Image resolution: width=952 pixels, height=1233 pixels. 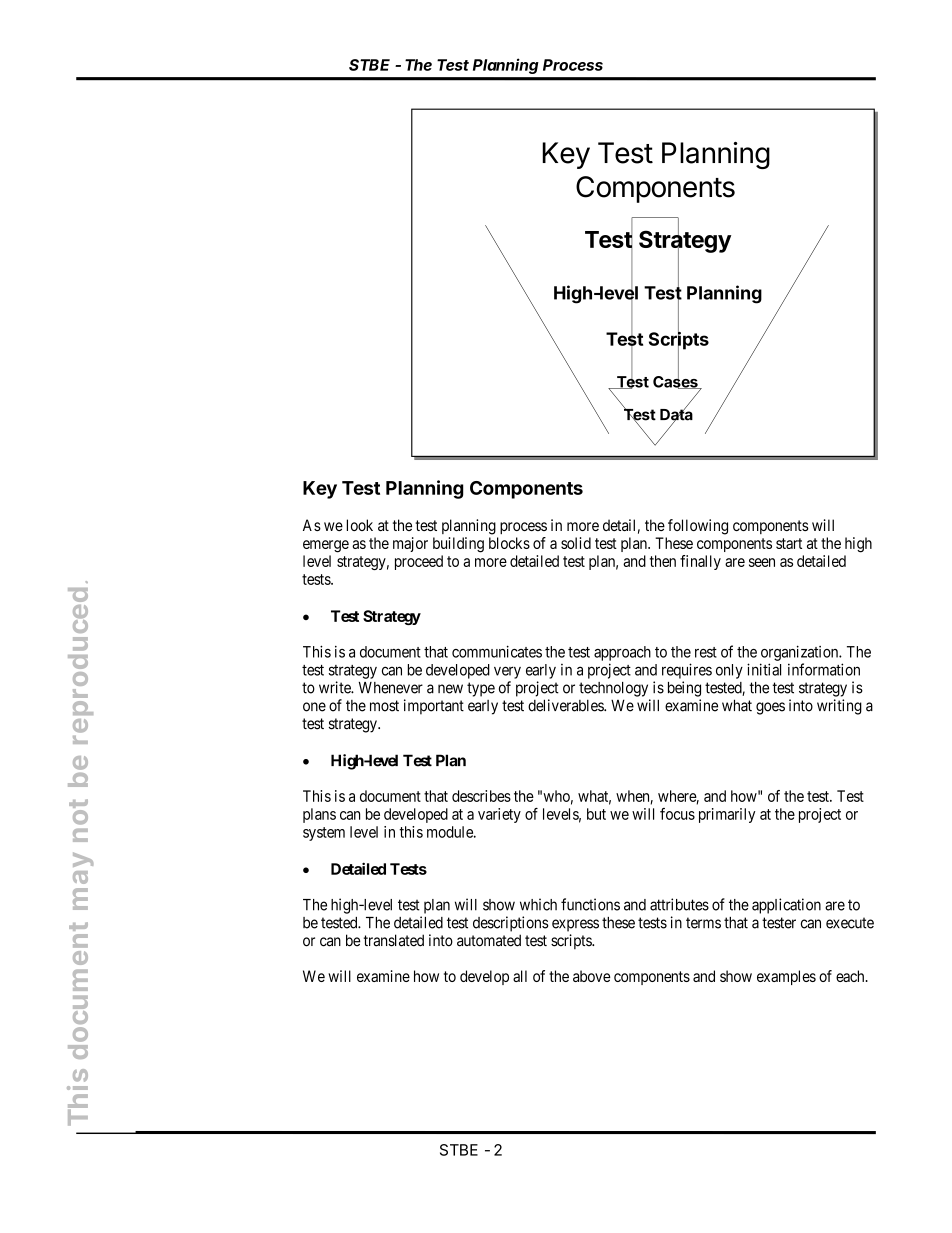 I want to click on deliverables, so click(x=566, y=705).
